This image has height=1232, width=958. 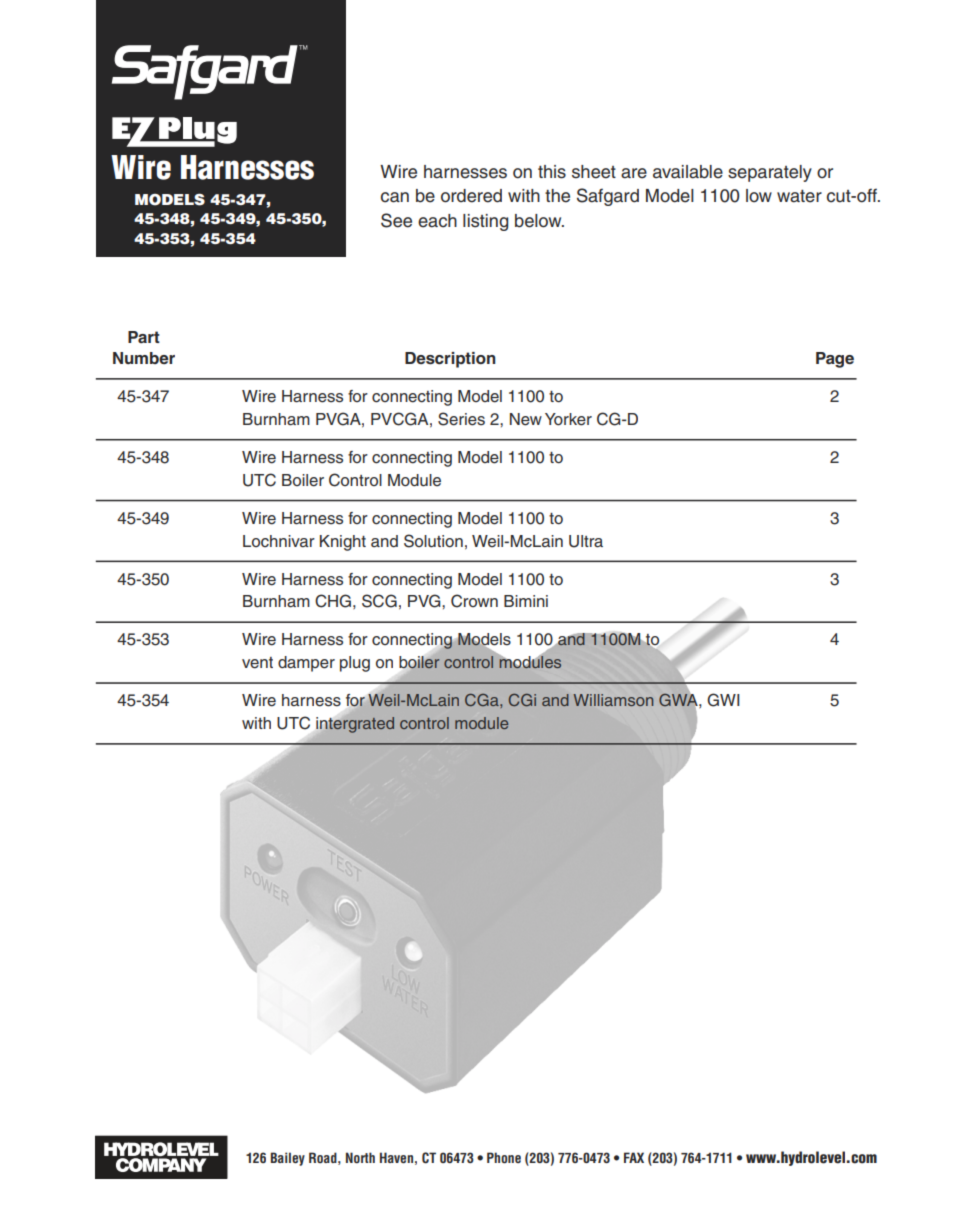 I want to click on plug, so click(x=355, y=664).
